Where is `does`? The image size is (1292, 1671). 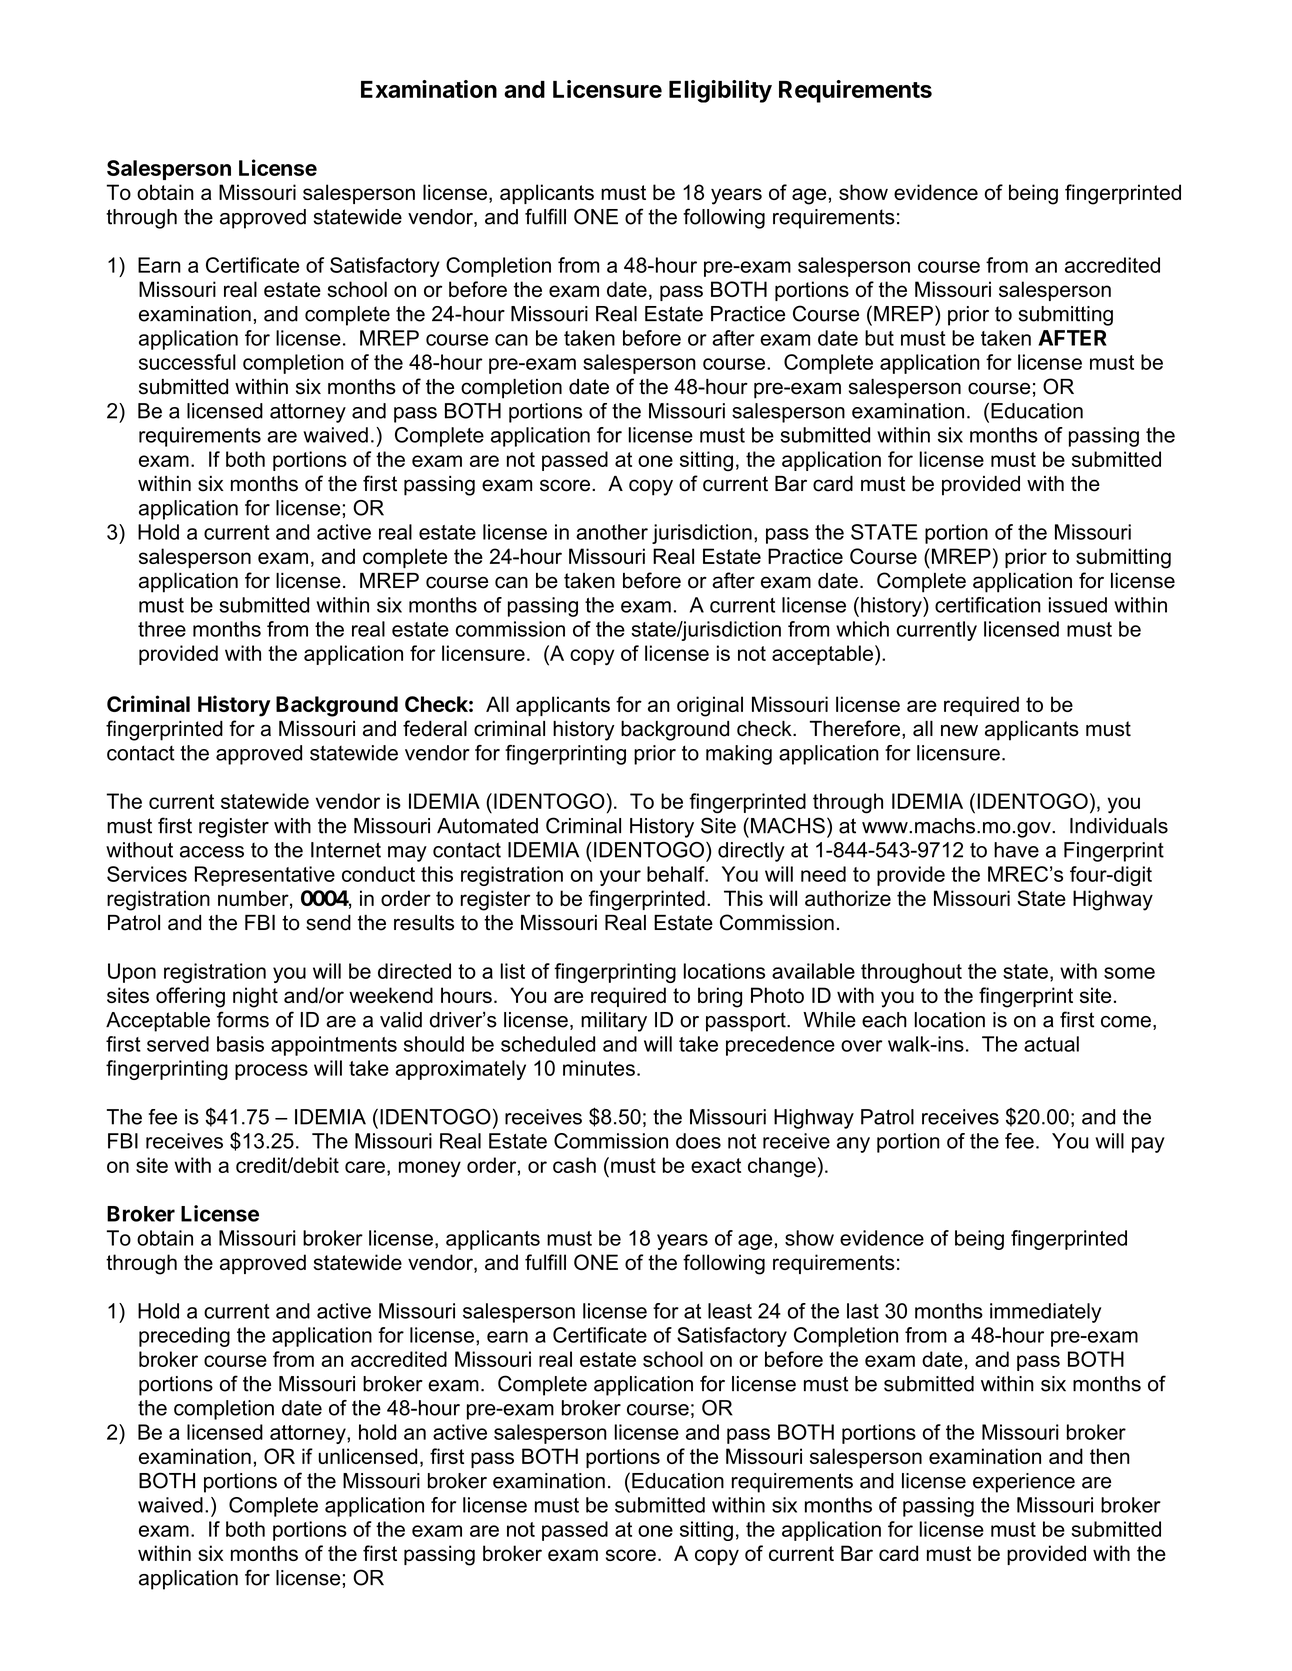
does is located at coordinates (698, 1141).
